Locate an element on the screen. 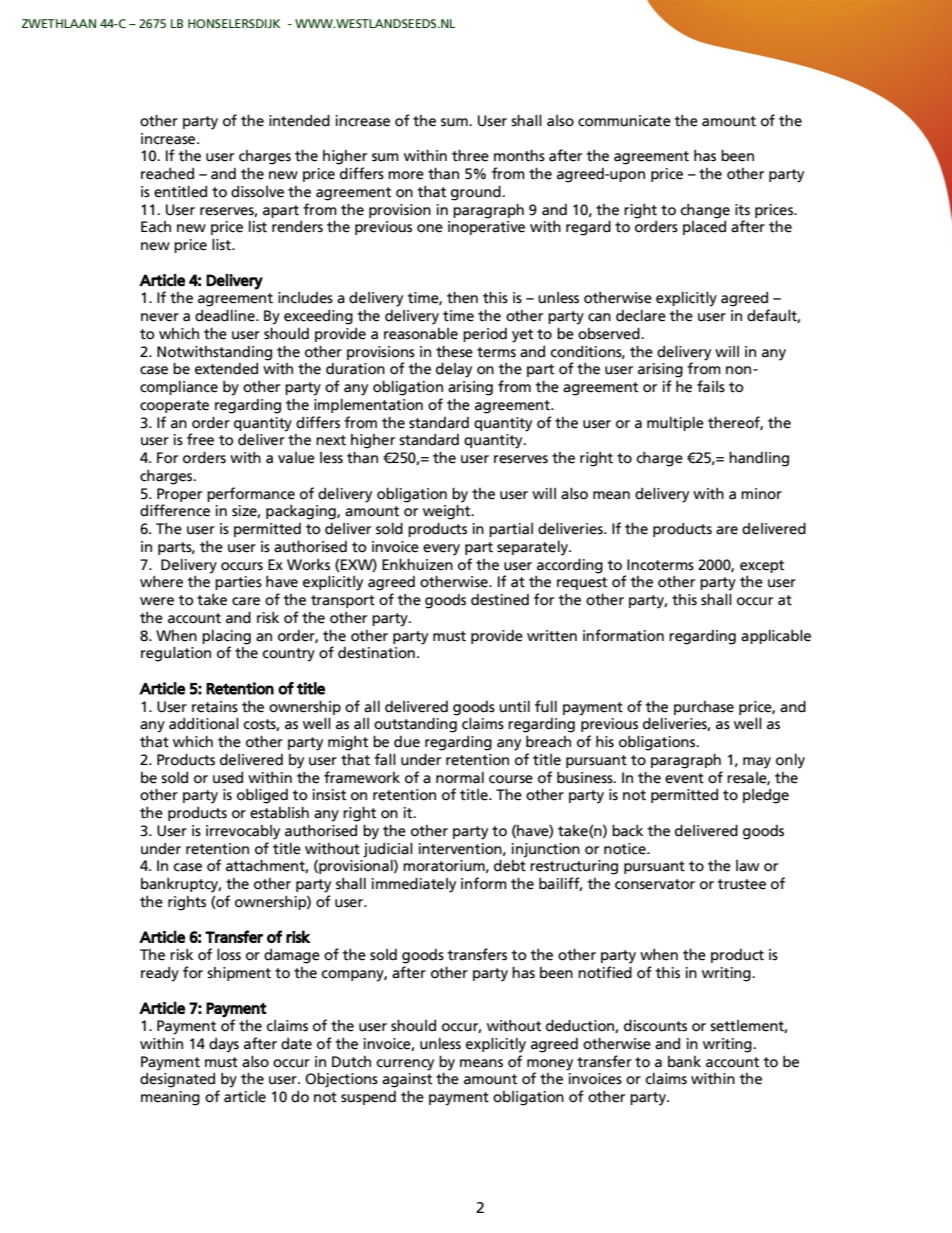 The width and height of the screenshot is (952, 1233). change is located at coordinates (705, 211).
